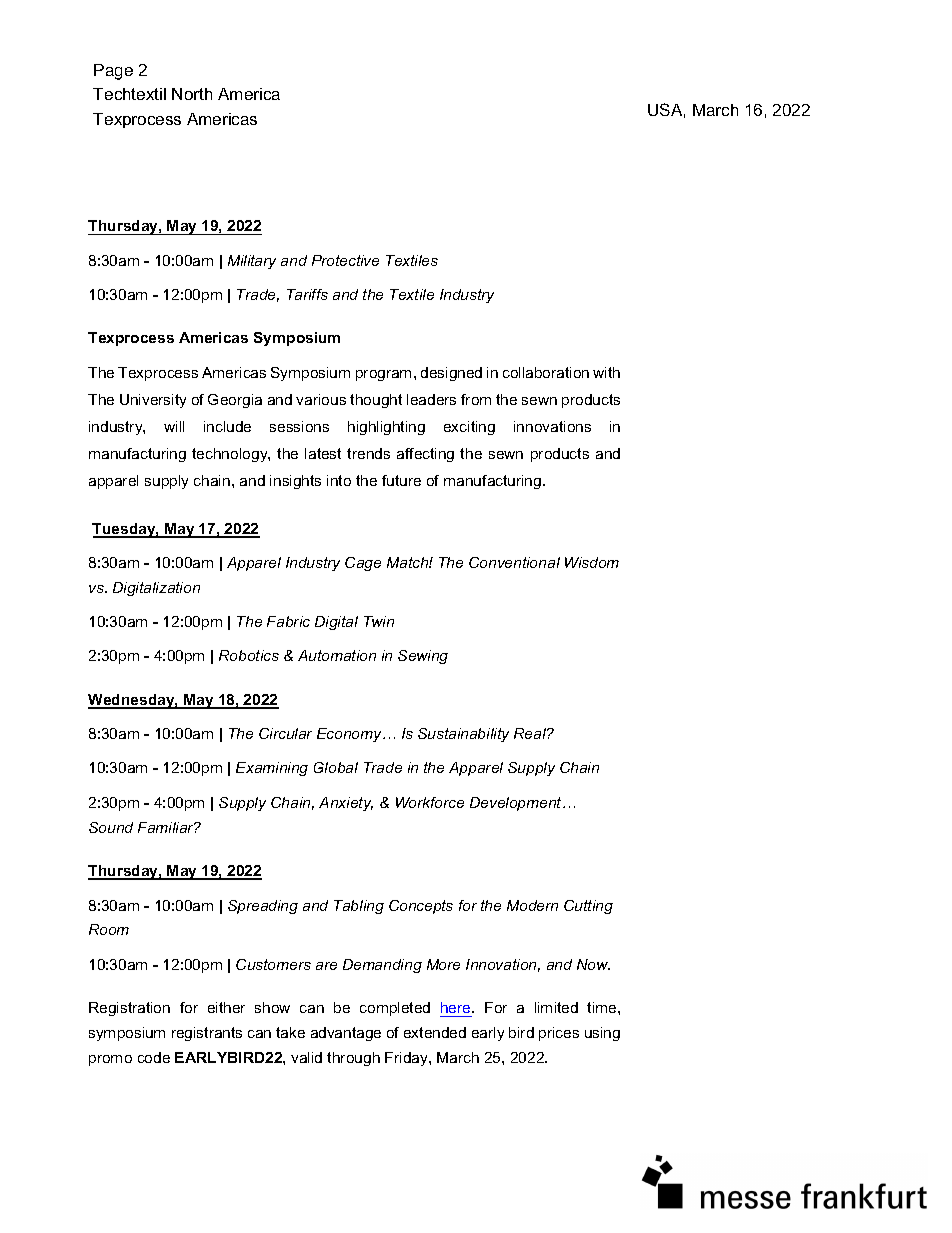  What do you see at coordinates (546, 372) in the image?
I see `collaboration` at bounding box center [546, 372].
